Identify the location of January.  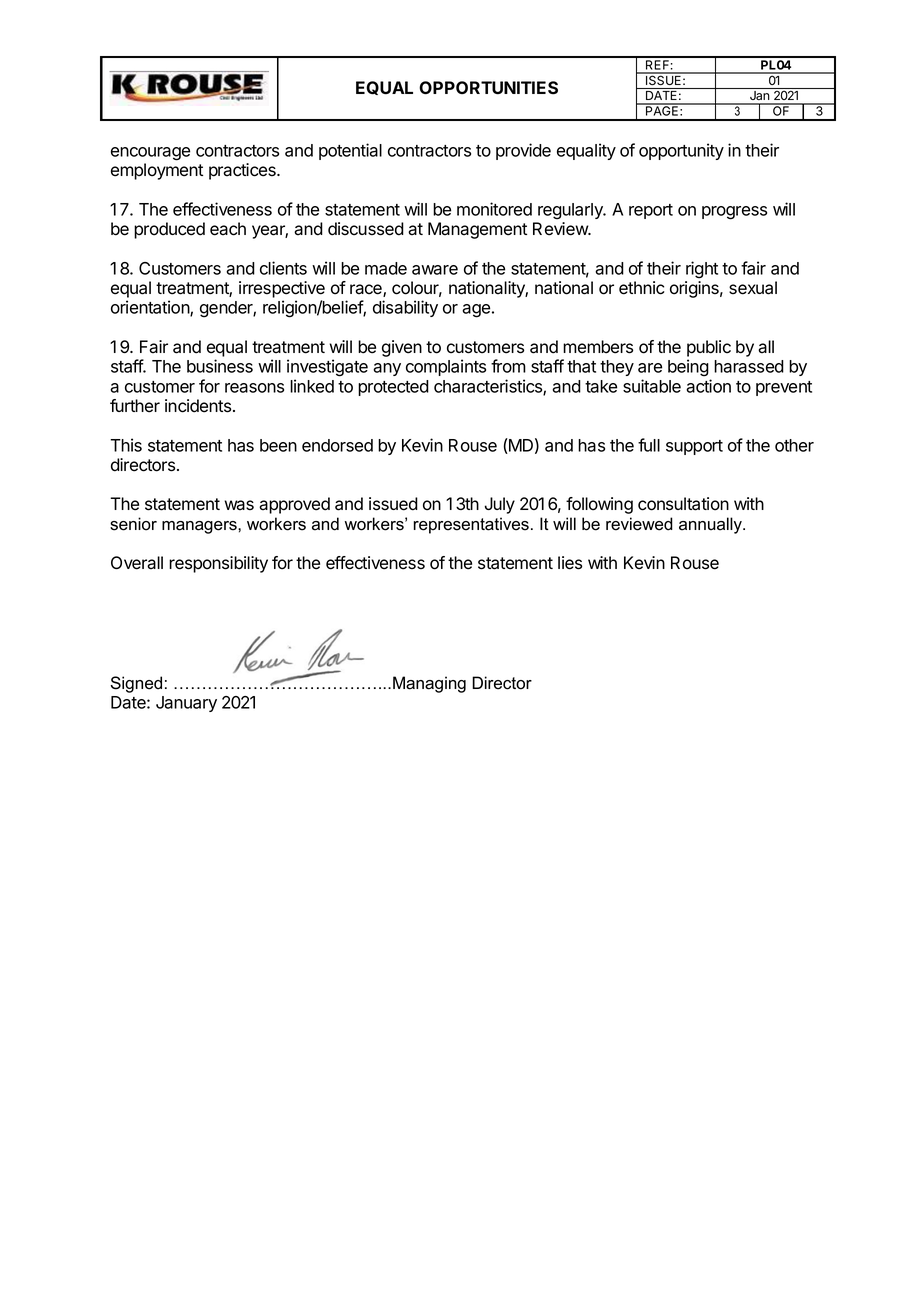
(186, 704).
